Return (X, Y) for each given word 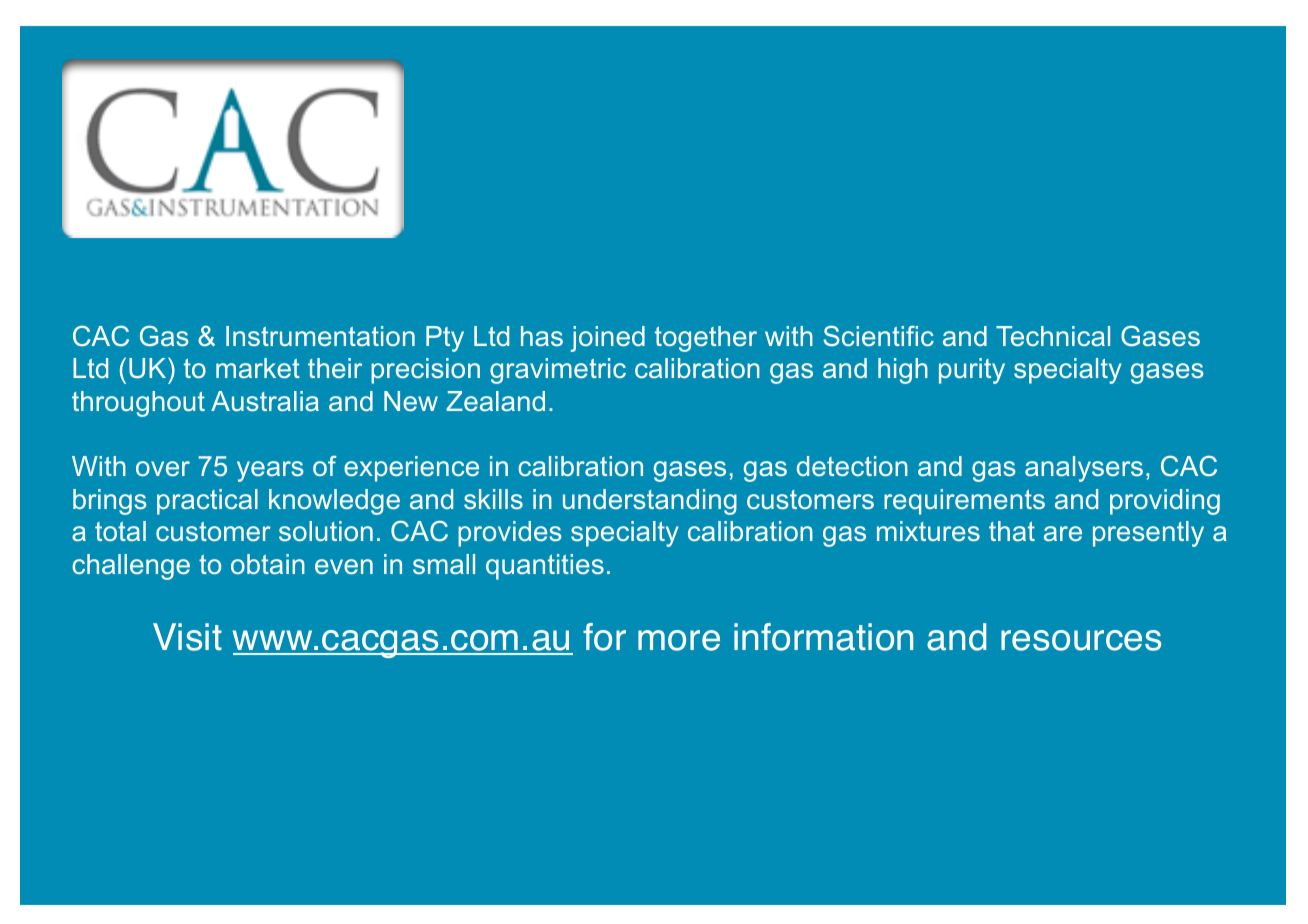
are (1063, 533)
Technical (1053, 336)
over (163, 468)
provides (510, 534)
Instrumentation (320, 336)
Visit (187, 637)
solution (326, 531)
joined (608, 339)
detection (852, 466)
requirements (964, 502)
